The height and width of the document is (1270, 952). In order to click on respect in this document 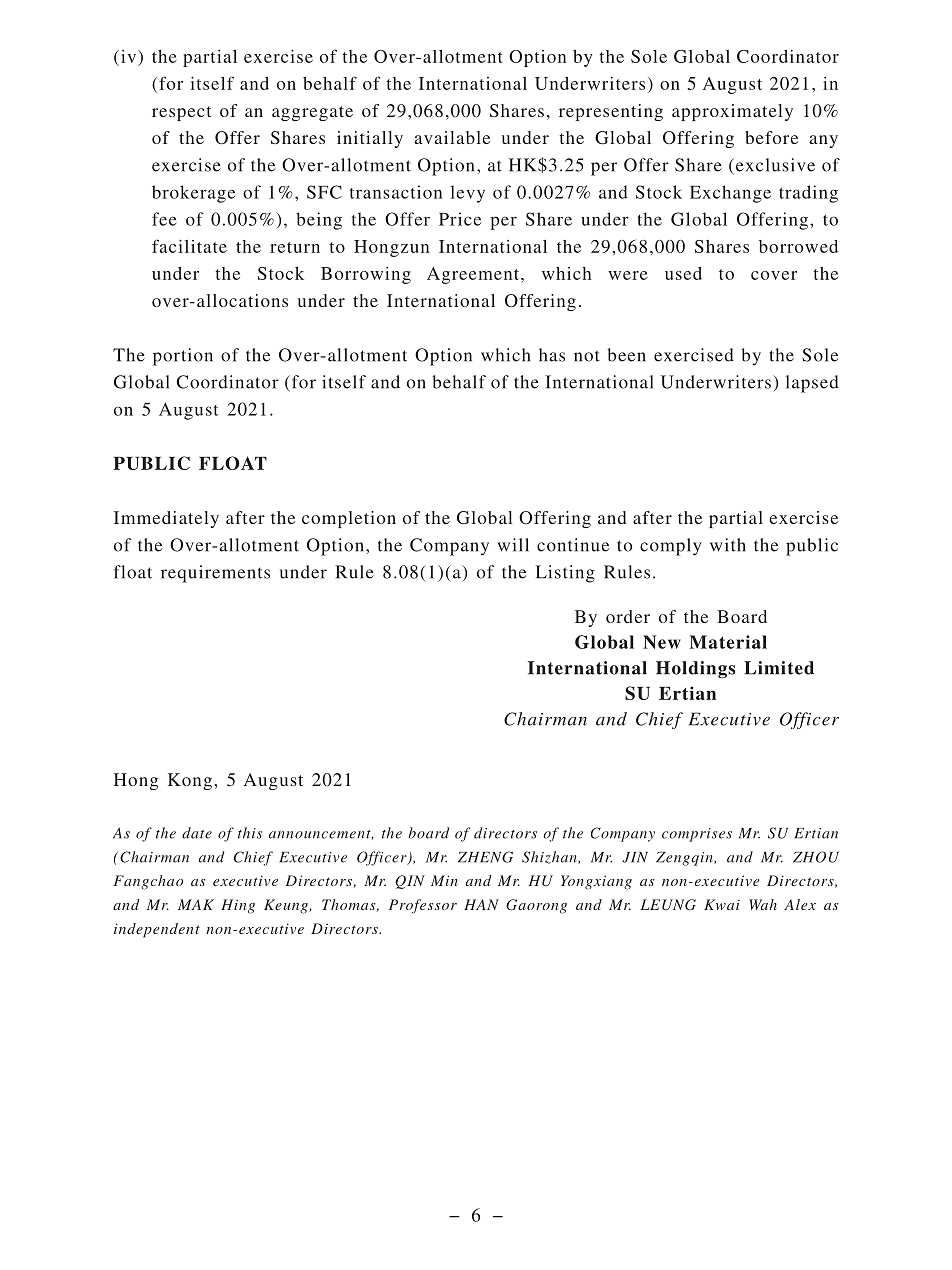, I will do `click(181, 113)`.
